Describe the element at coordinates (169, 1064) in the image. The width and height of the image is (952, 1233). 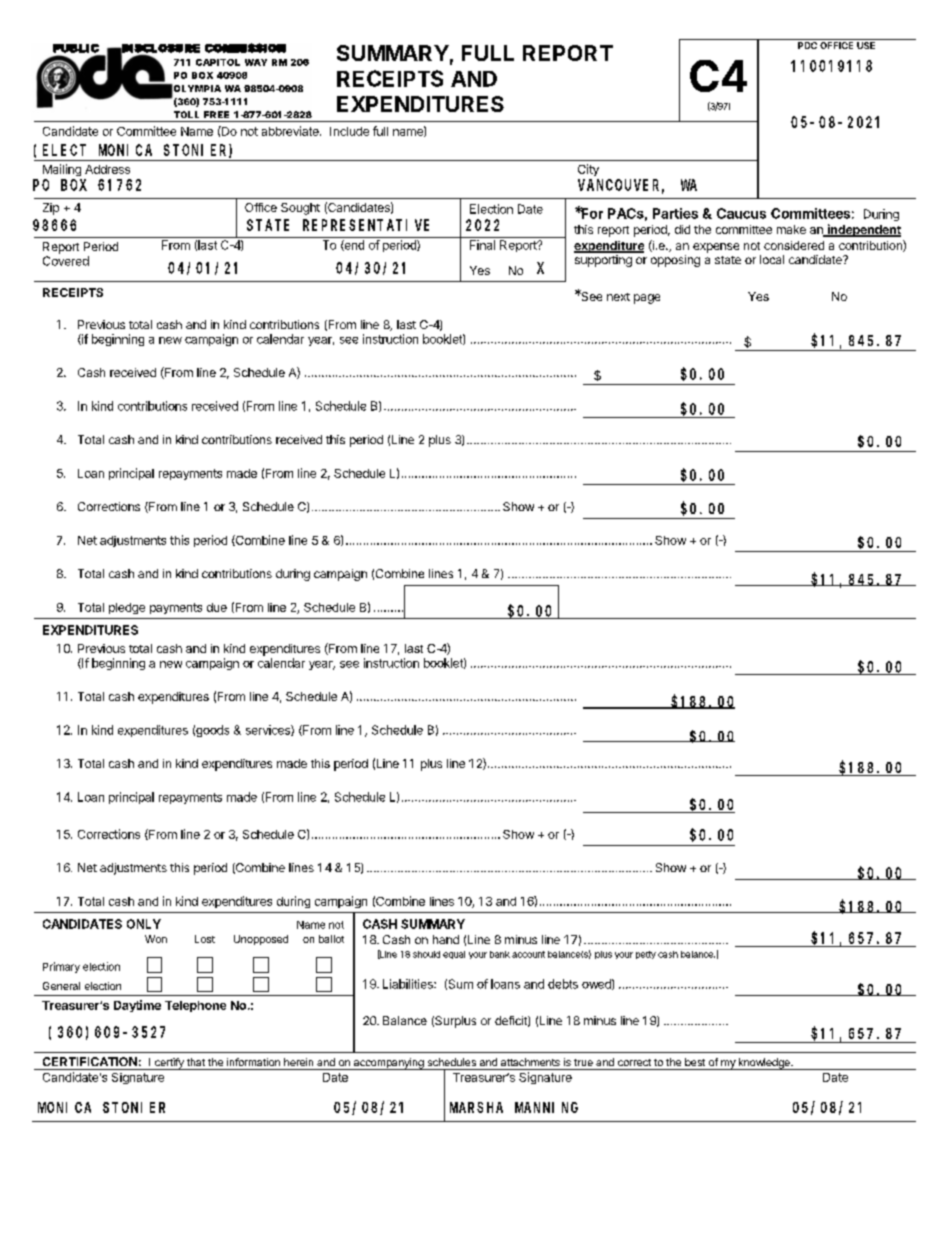
I see `certify` at that location.
